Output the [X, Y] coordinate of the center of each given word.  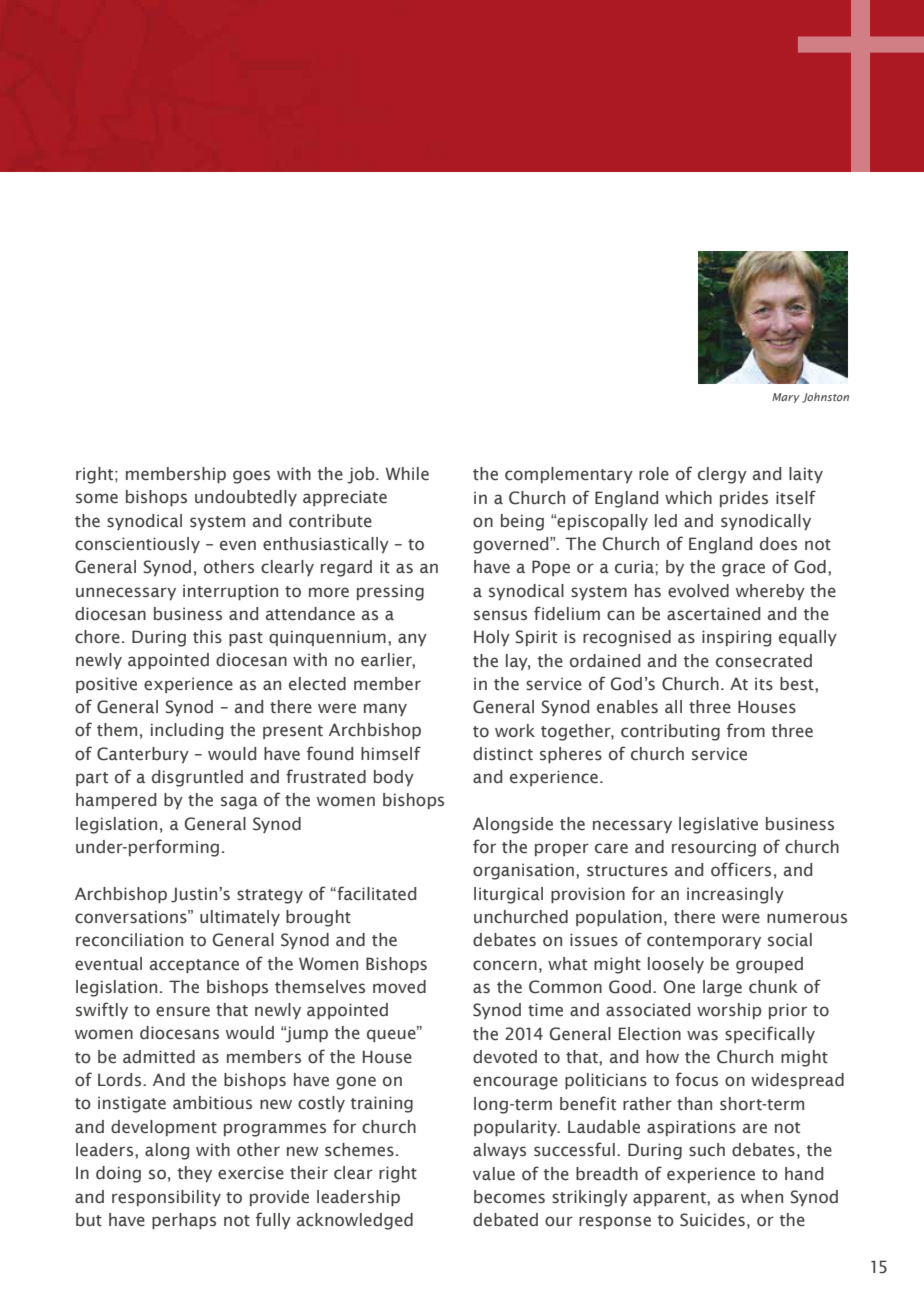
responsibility [166, 1198]
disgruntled [197, 778]
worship [729, 1011]
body [394, 778]
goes [251, 477]
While [407, 474]
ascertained [713, 614]
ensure [183, 1011]
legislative [718, 825]
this [207, 637]
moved [399, 987]
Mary [786, 398]
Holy [492, 638]
